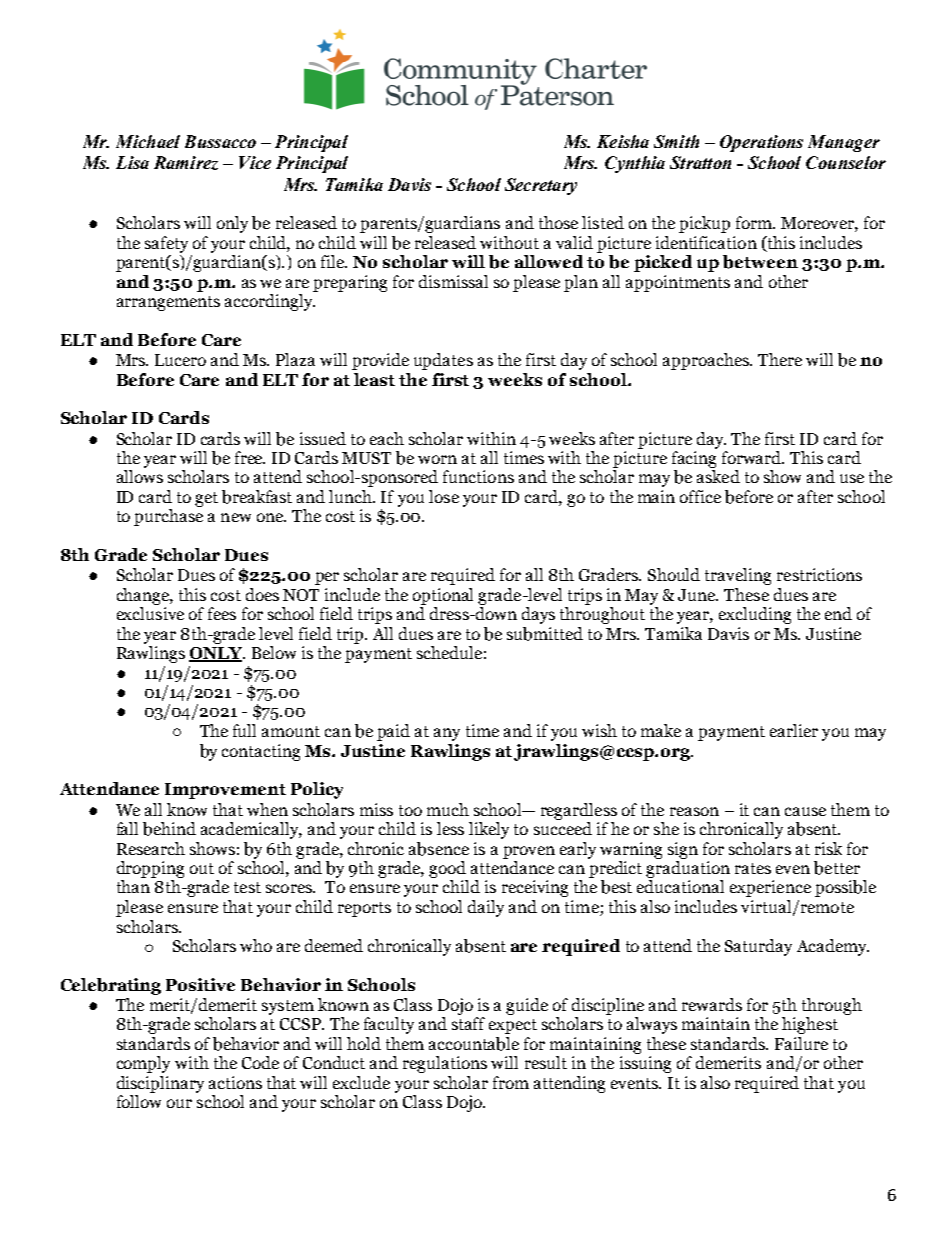 This screenshot has width=952, height=1233. Describe the element at coordinates (235, 1082) in the screenshot. I see `actions` at that location.
